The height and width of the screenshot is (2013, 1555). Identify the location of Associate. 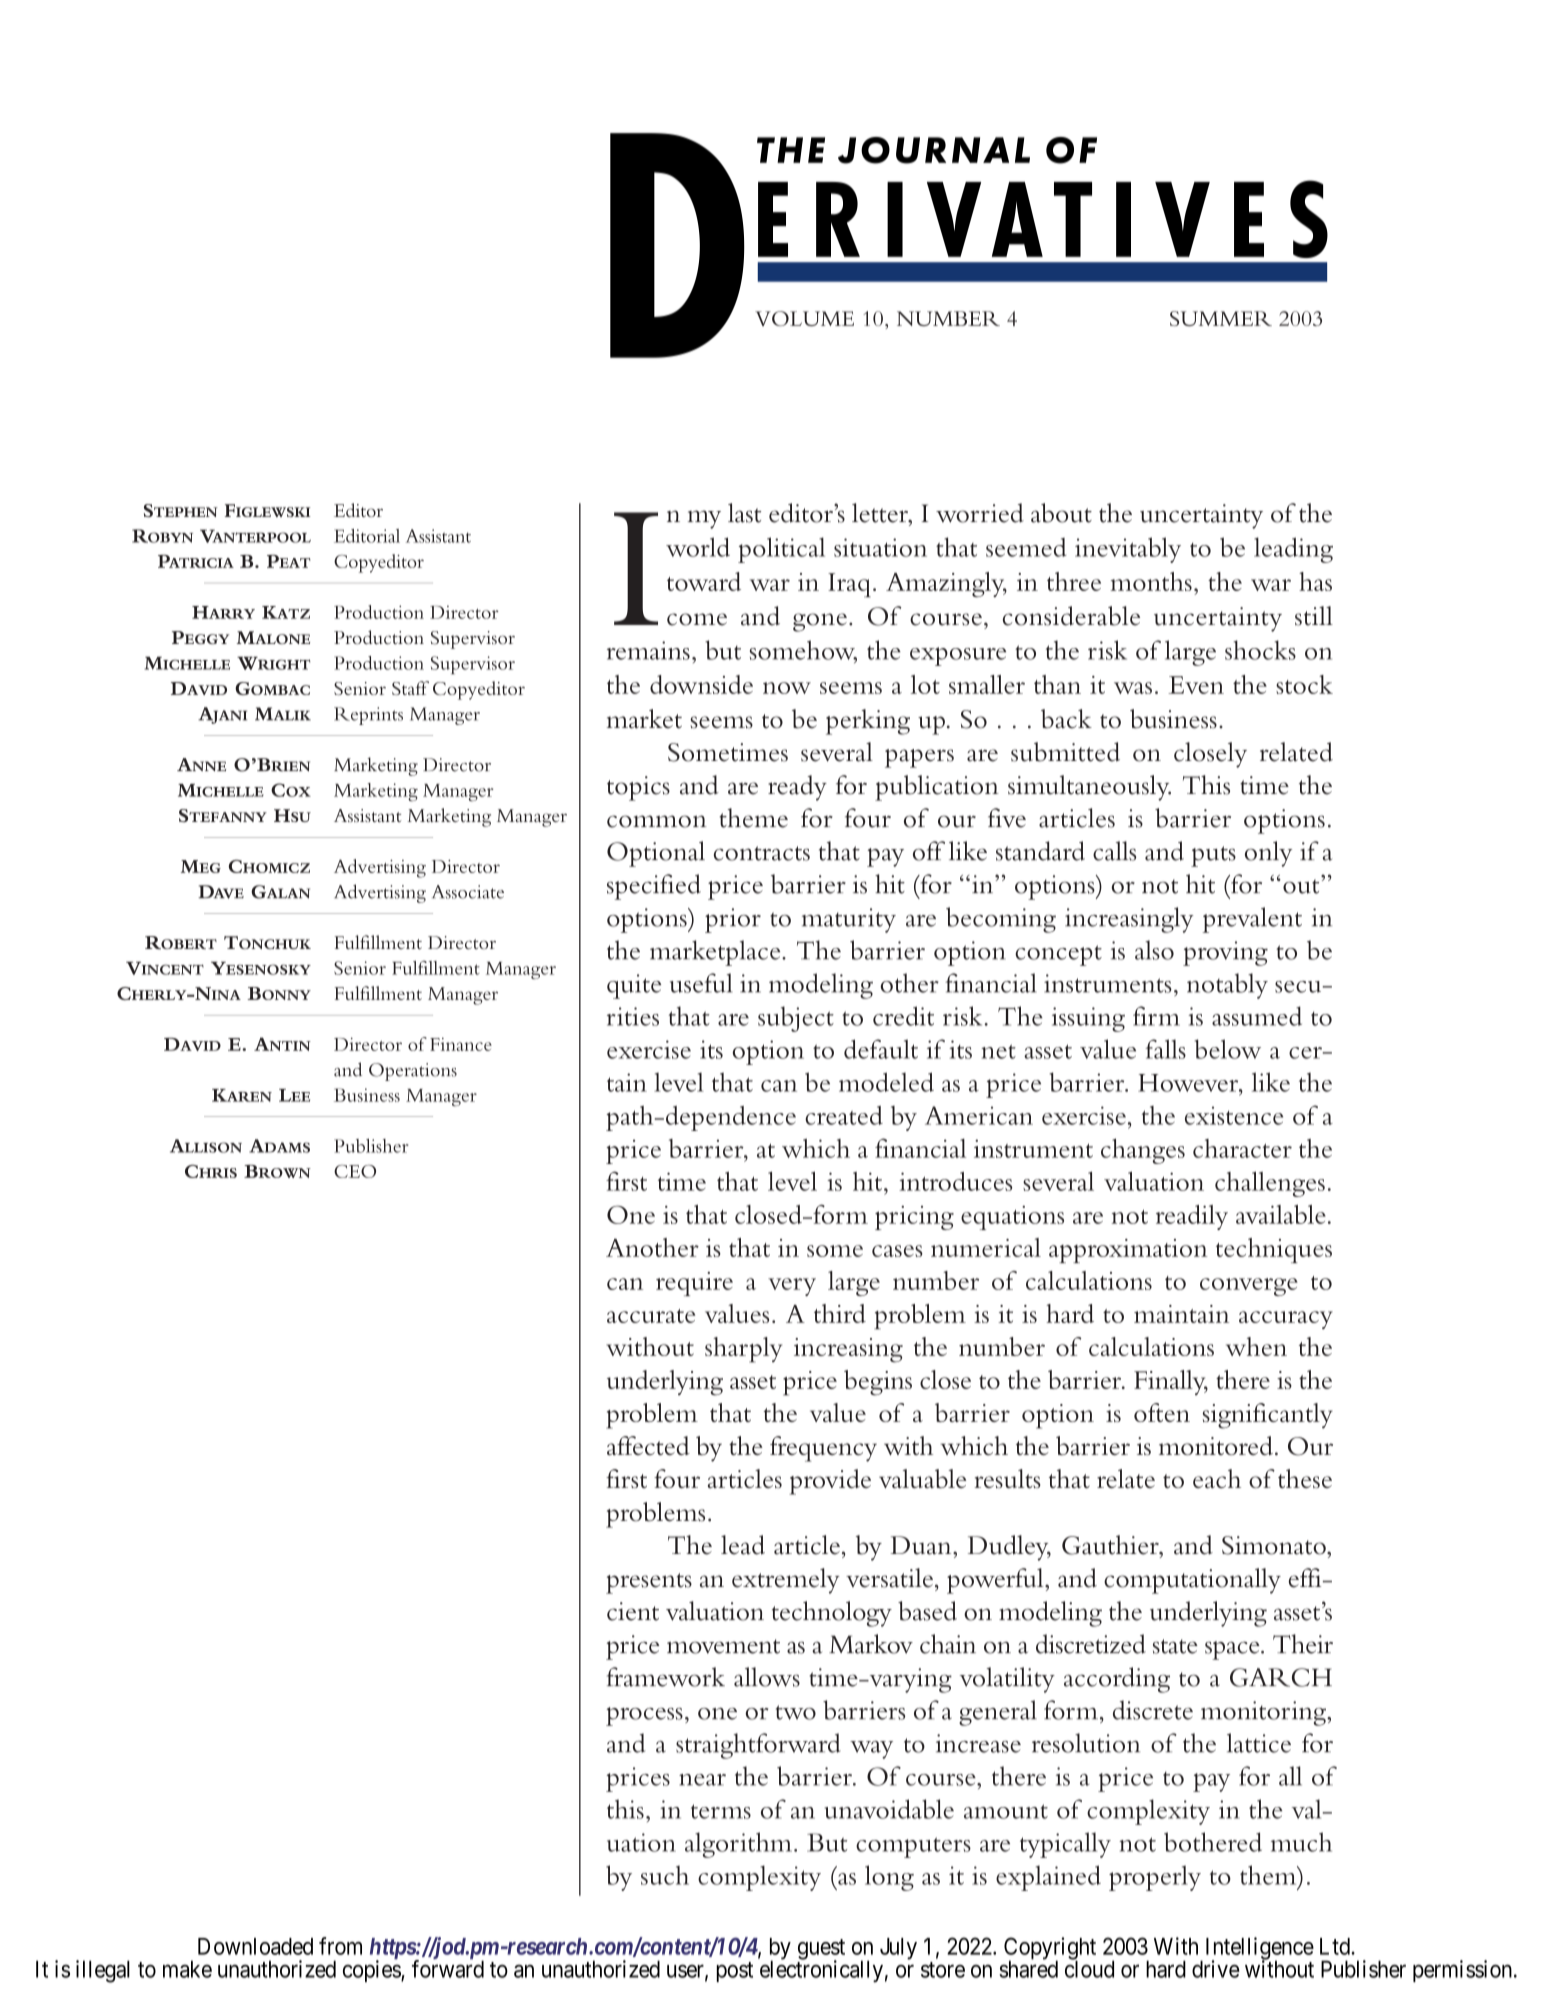
(468, 892).
